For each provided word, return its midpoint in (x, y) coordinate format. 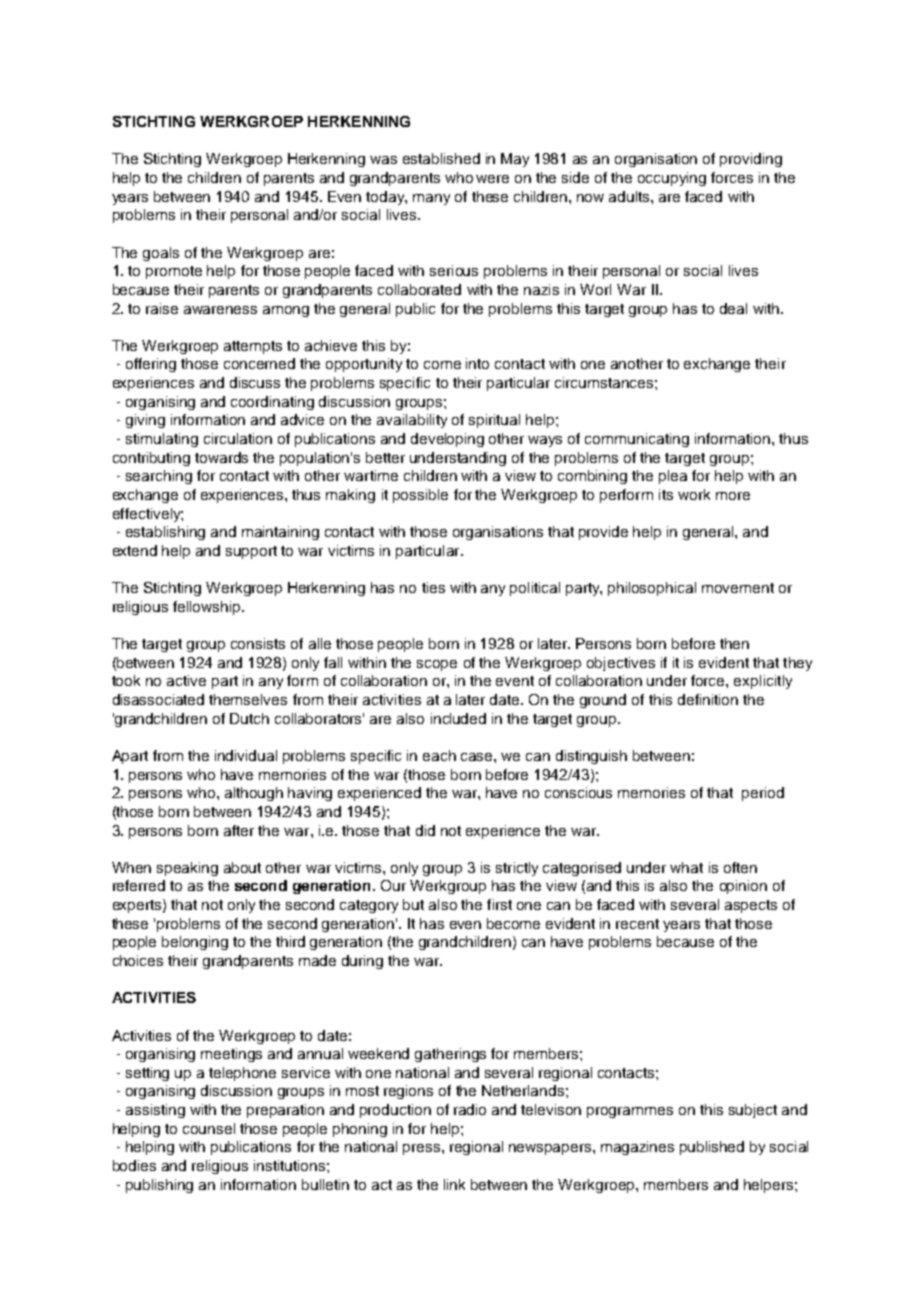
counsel (209, 1128)
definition (708, 699)
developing (447, 440)
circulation (238, 438)
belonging (195, 943)
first (499, 904)
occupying (672, 179)
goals (161, 254)
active (186, 680)
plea (673, 477)
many (431, 199)
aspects (751, 906)
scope (437, 665)
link (454, 1184)
